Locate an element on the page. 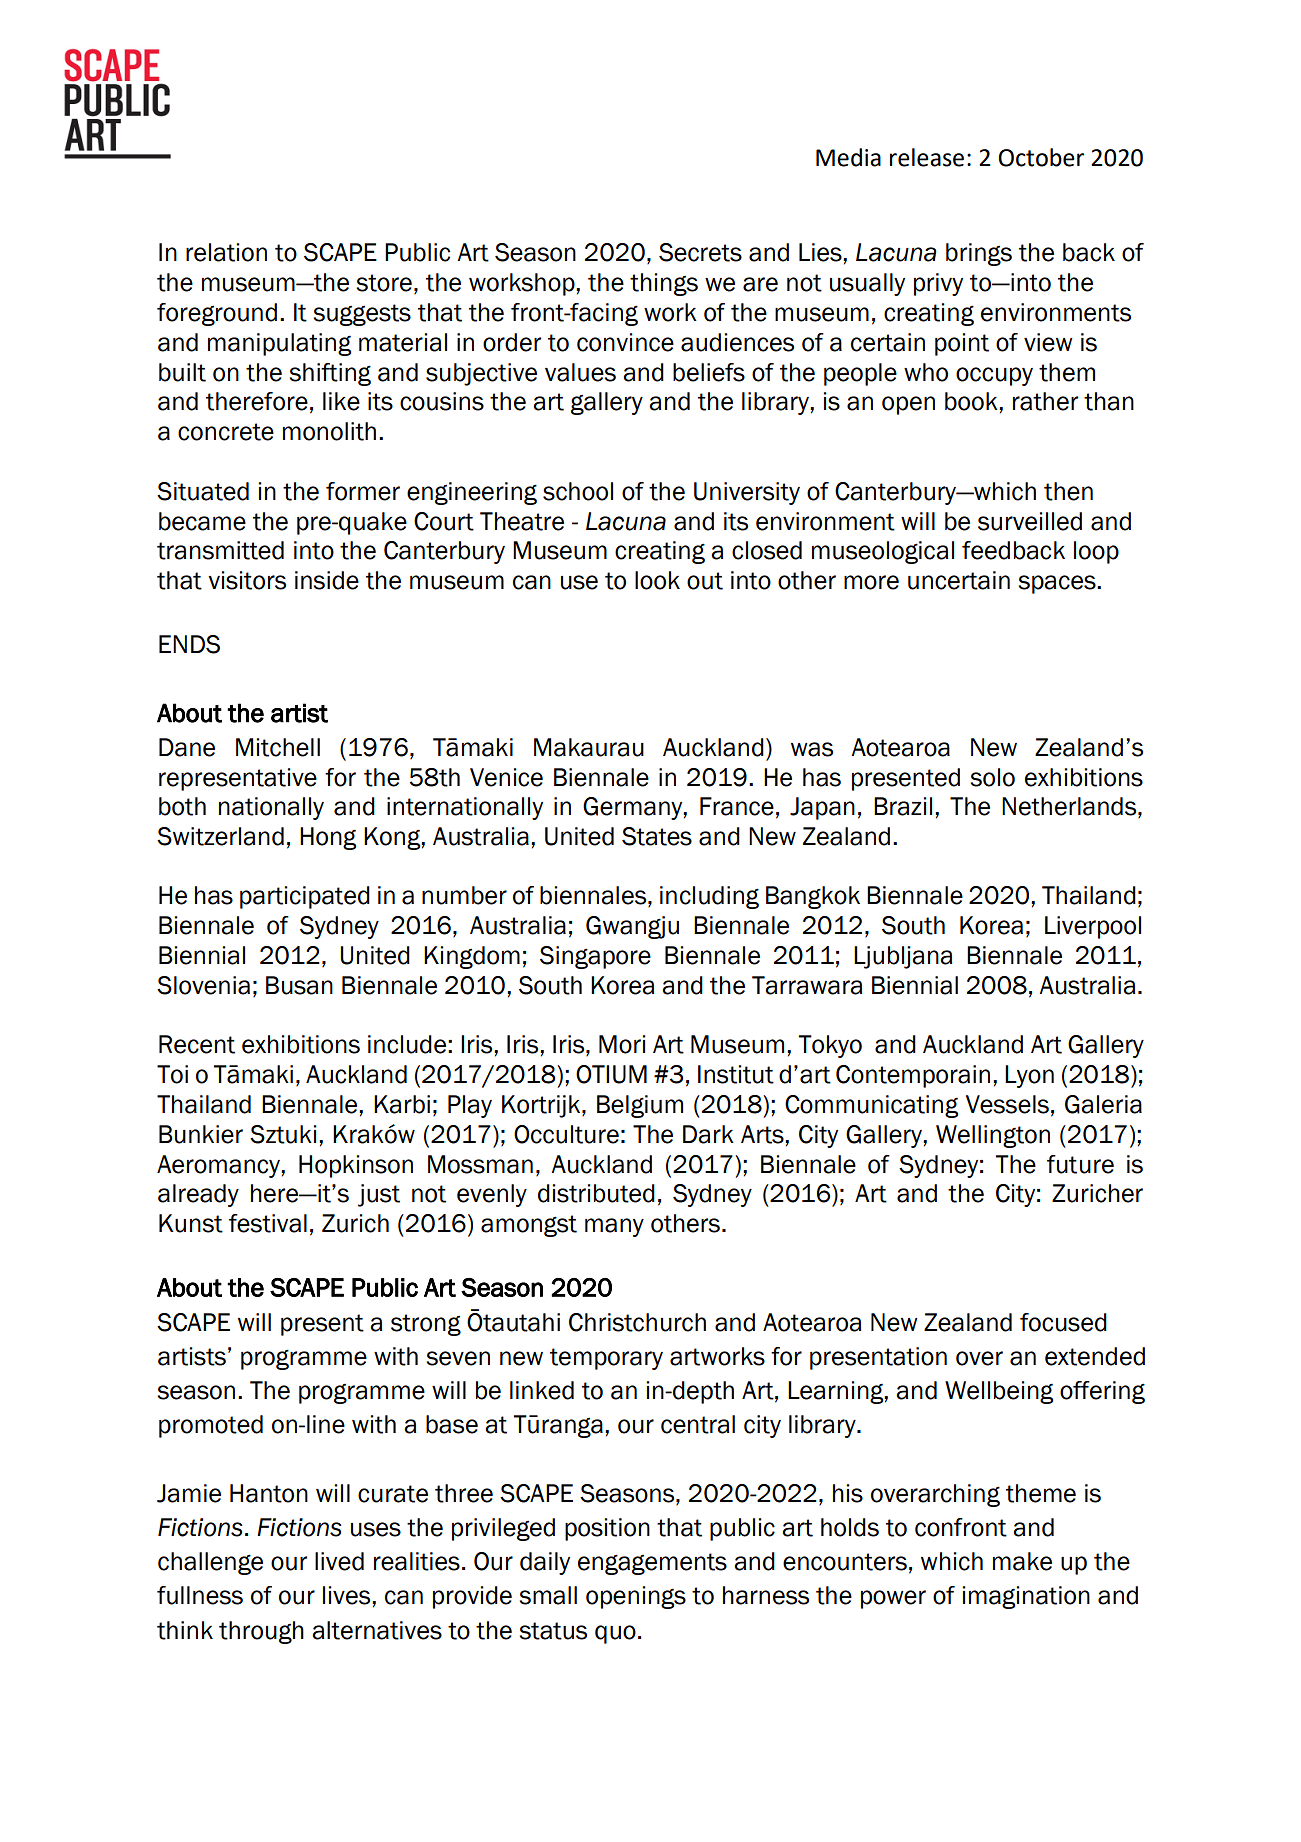 This page has height=1842, width=1301. Gwangju is located at coordinates (632, 927).
